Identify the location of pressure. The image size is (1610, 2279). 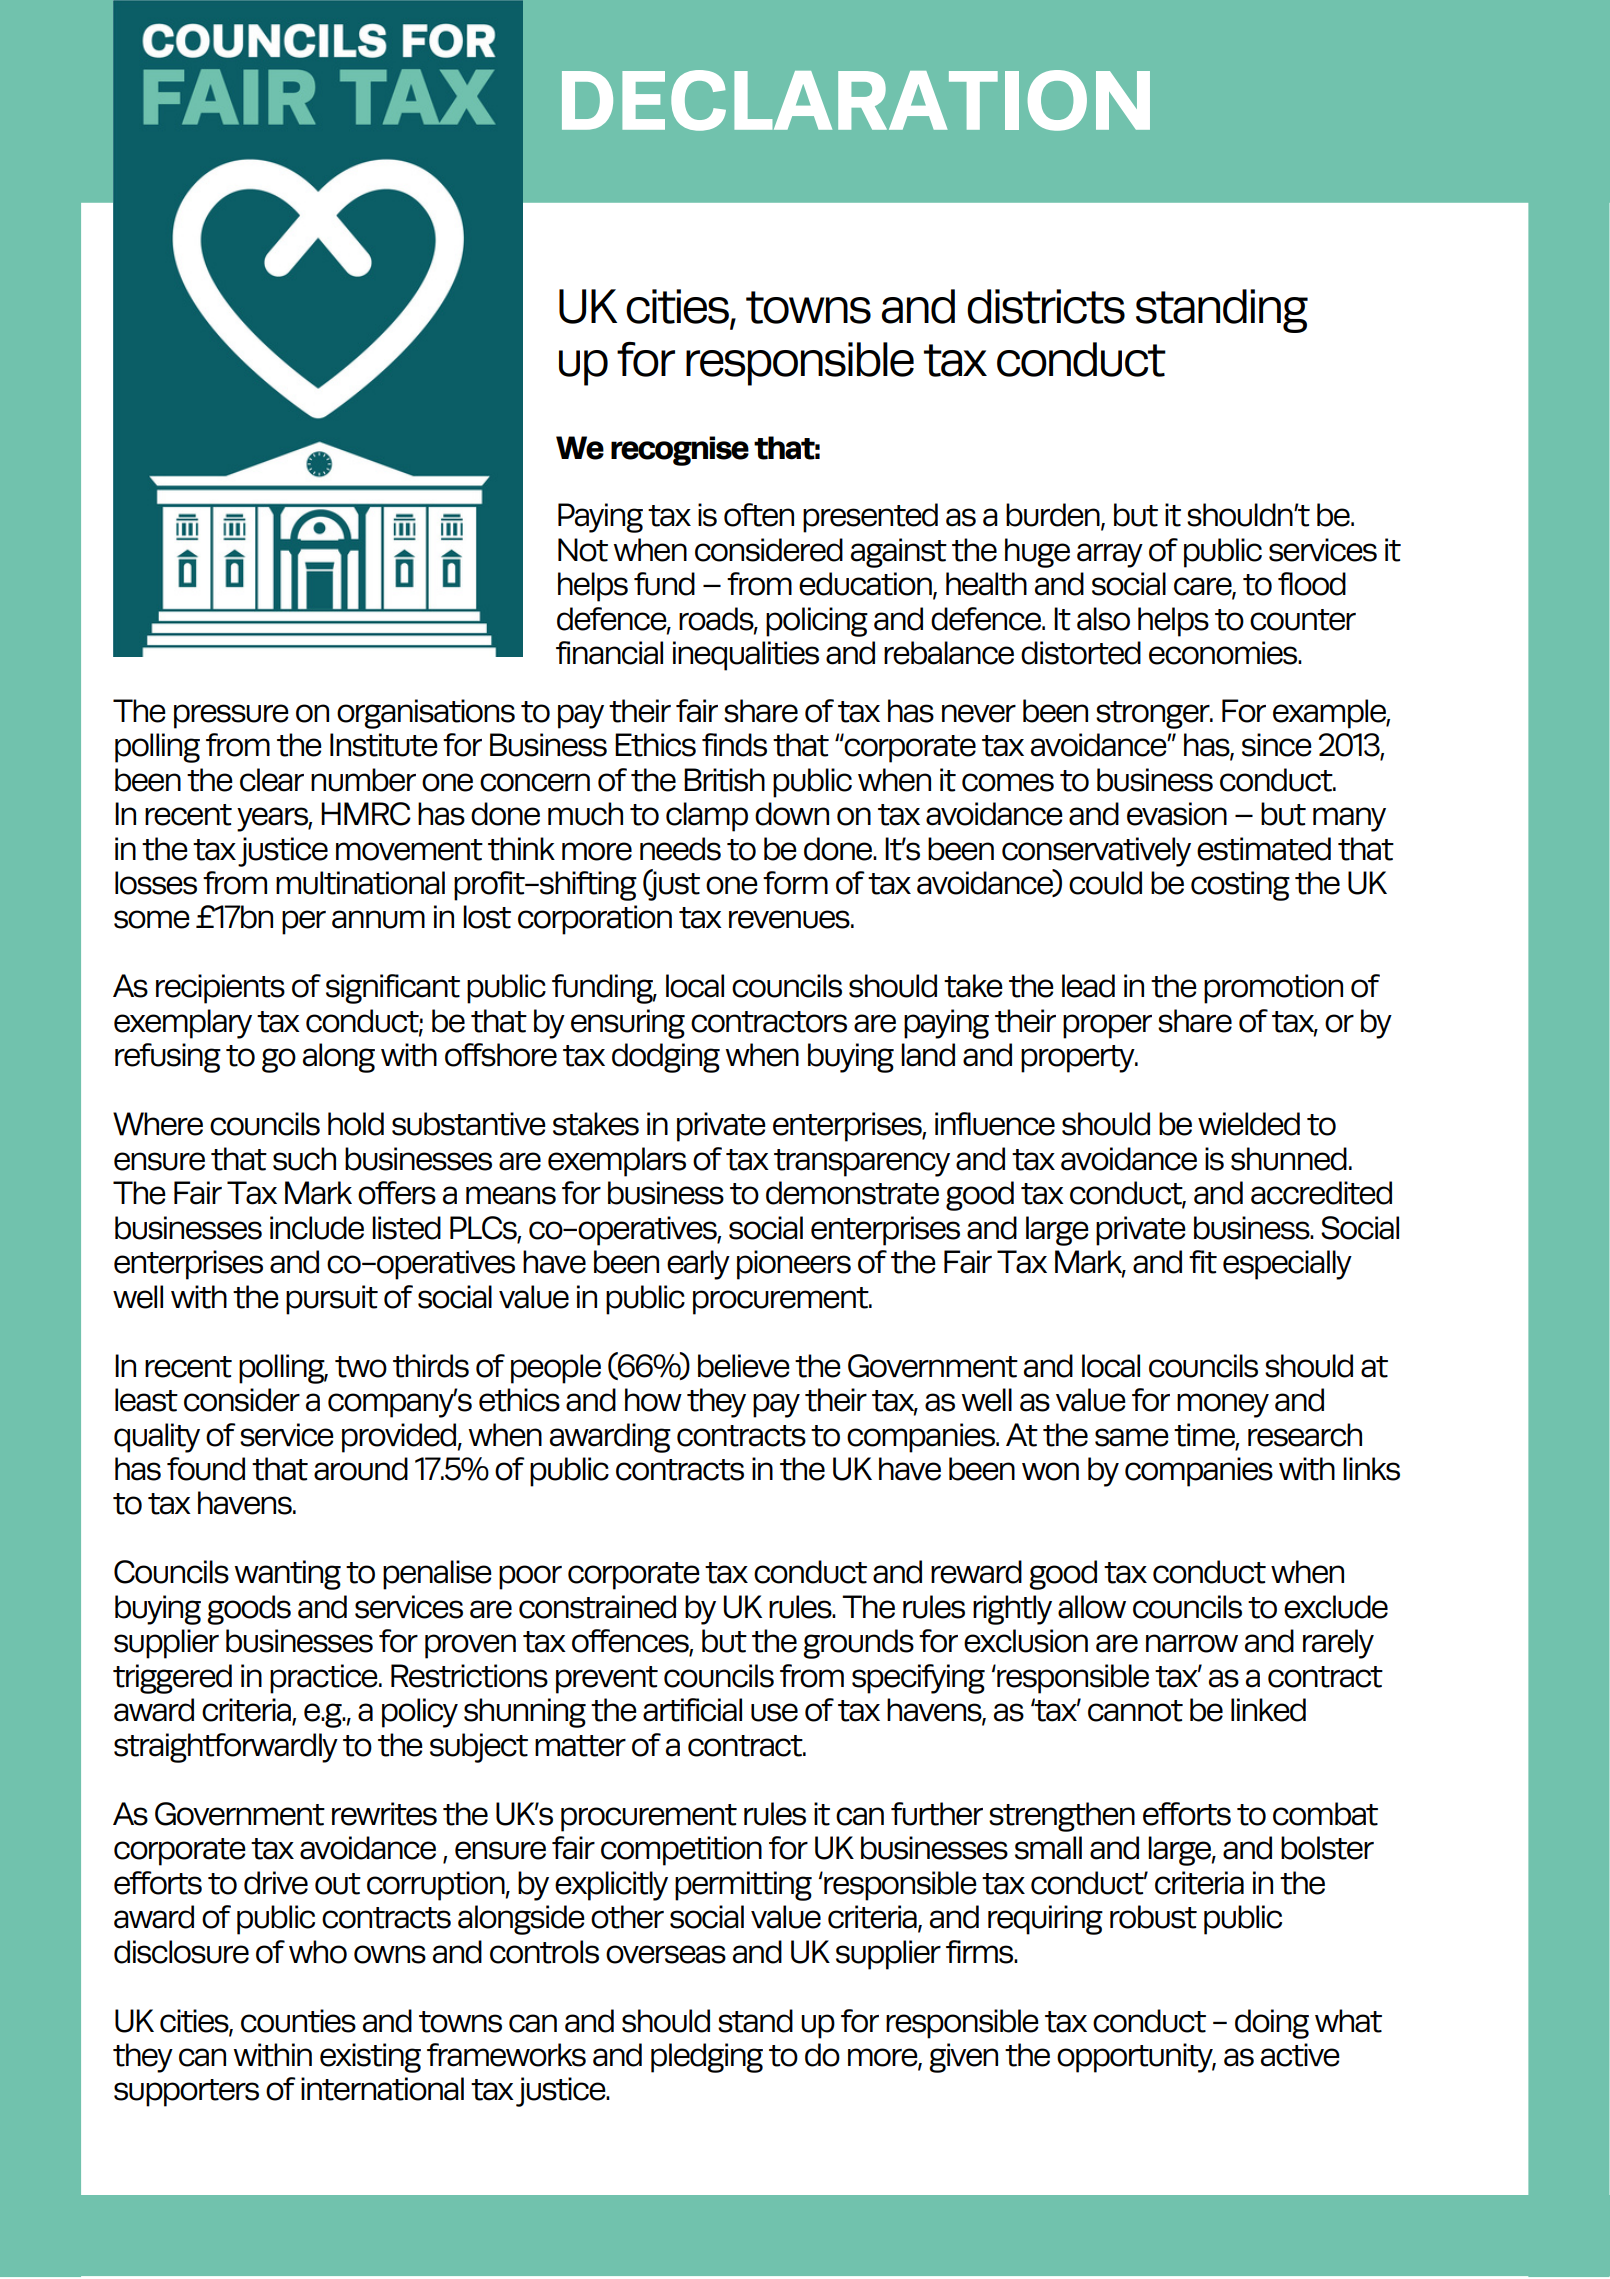
(231, 716).
